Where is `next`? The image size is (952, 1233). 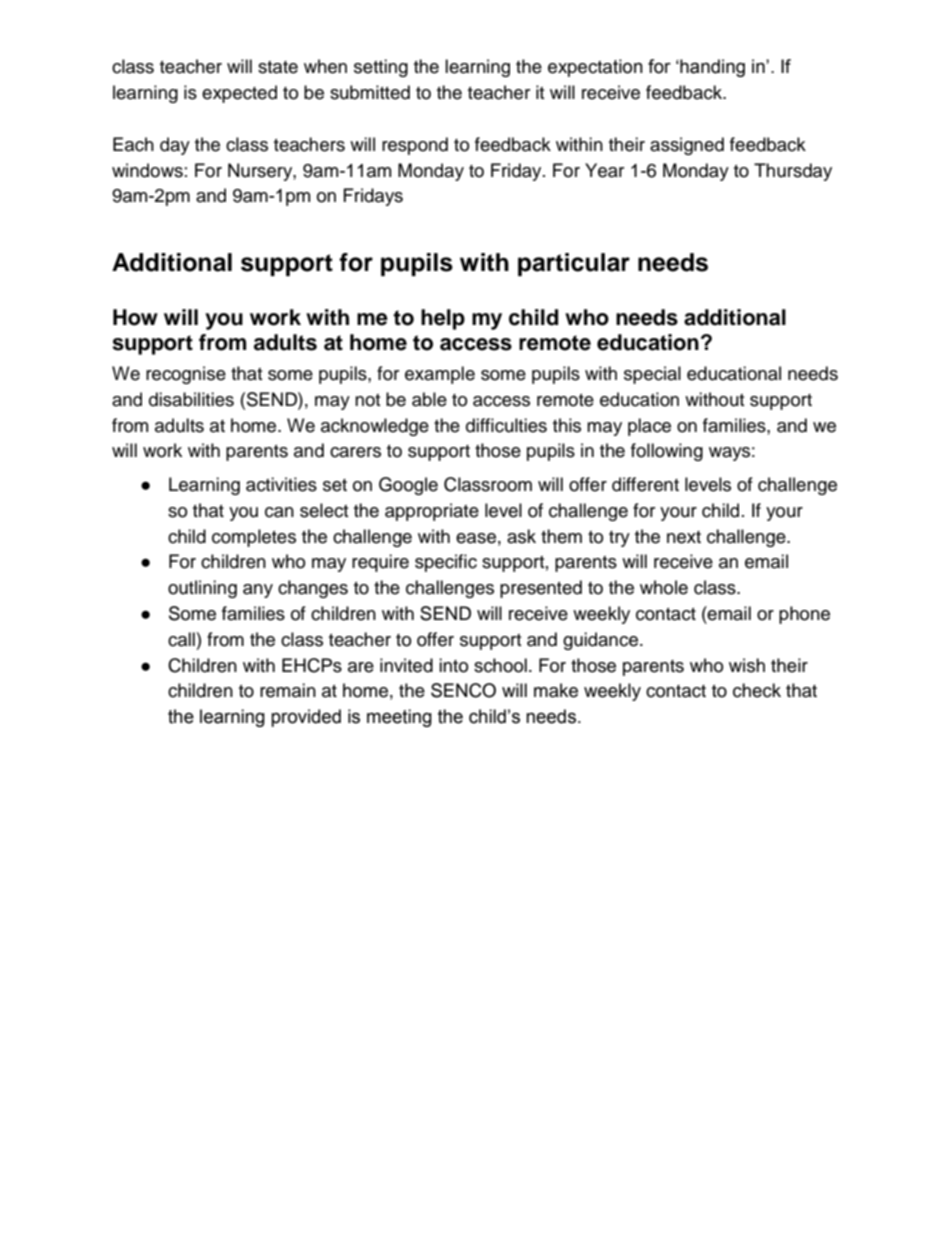 next is located at coordinates (684, 537).
